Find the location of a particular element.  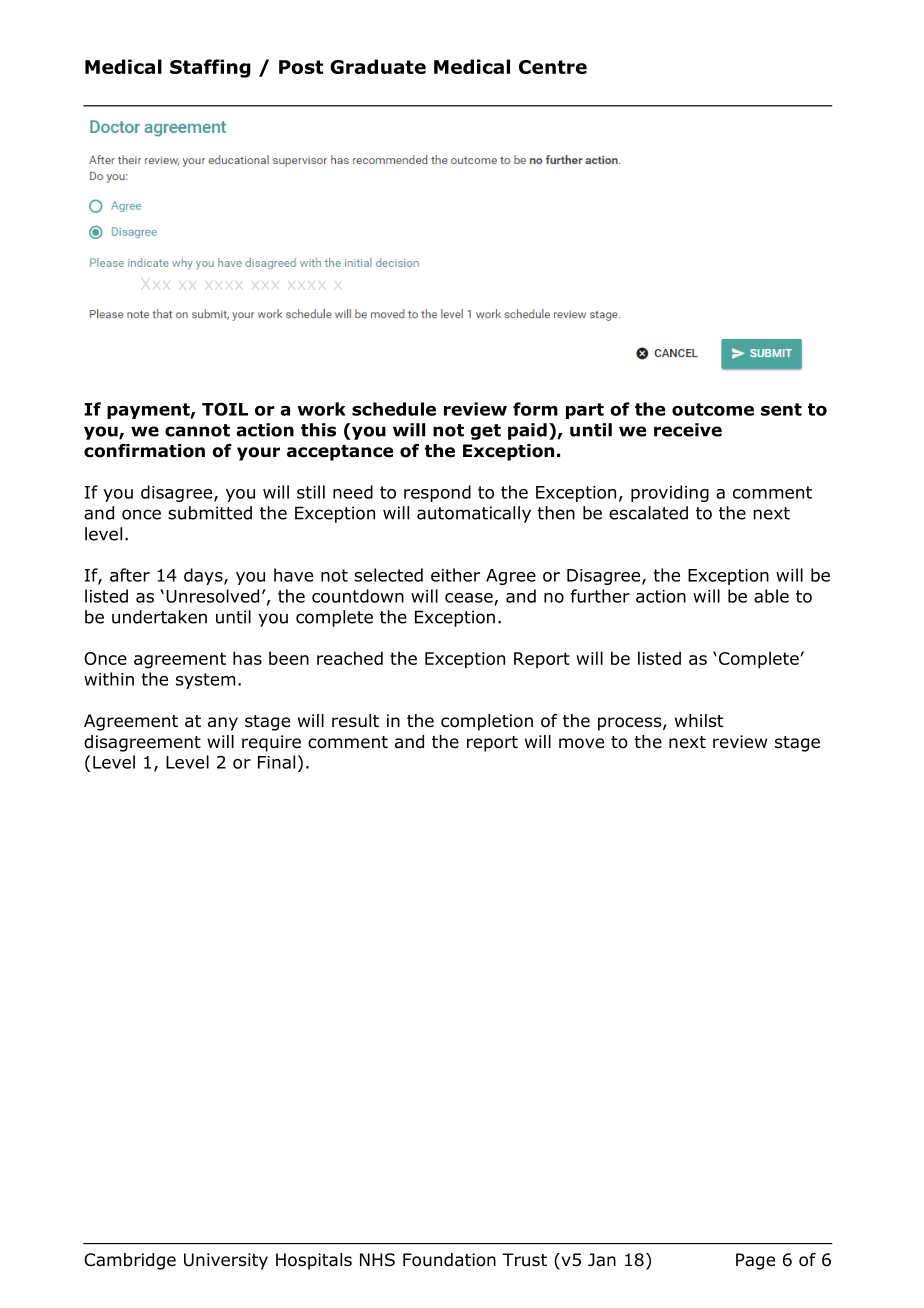

any is located at coordinates (223, 724).
